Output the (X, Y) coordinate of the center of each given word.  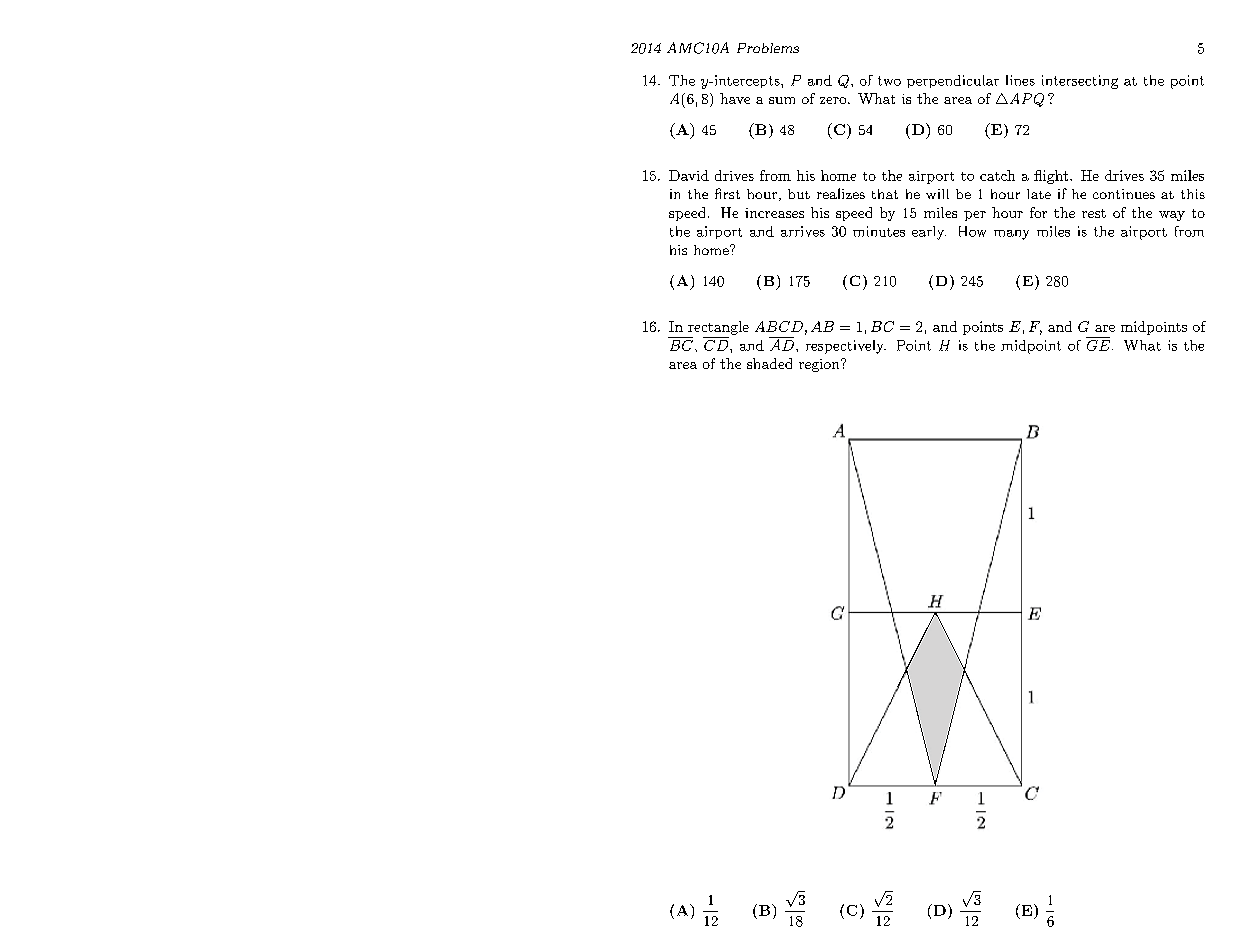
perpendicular (953, 81)
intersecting (1080, 82)
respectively (846, 347)
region (820, 365)
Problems (768, 48)
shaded (769, 363)
